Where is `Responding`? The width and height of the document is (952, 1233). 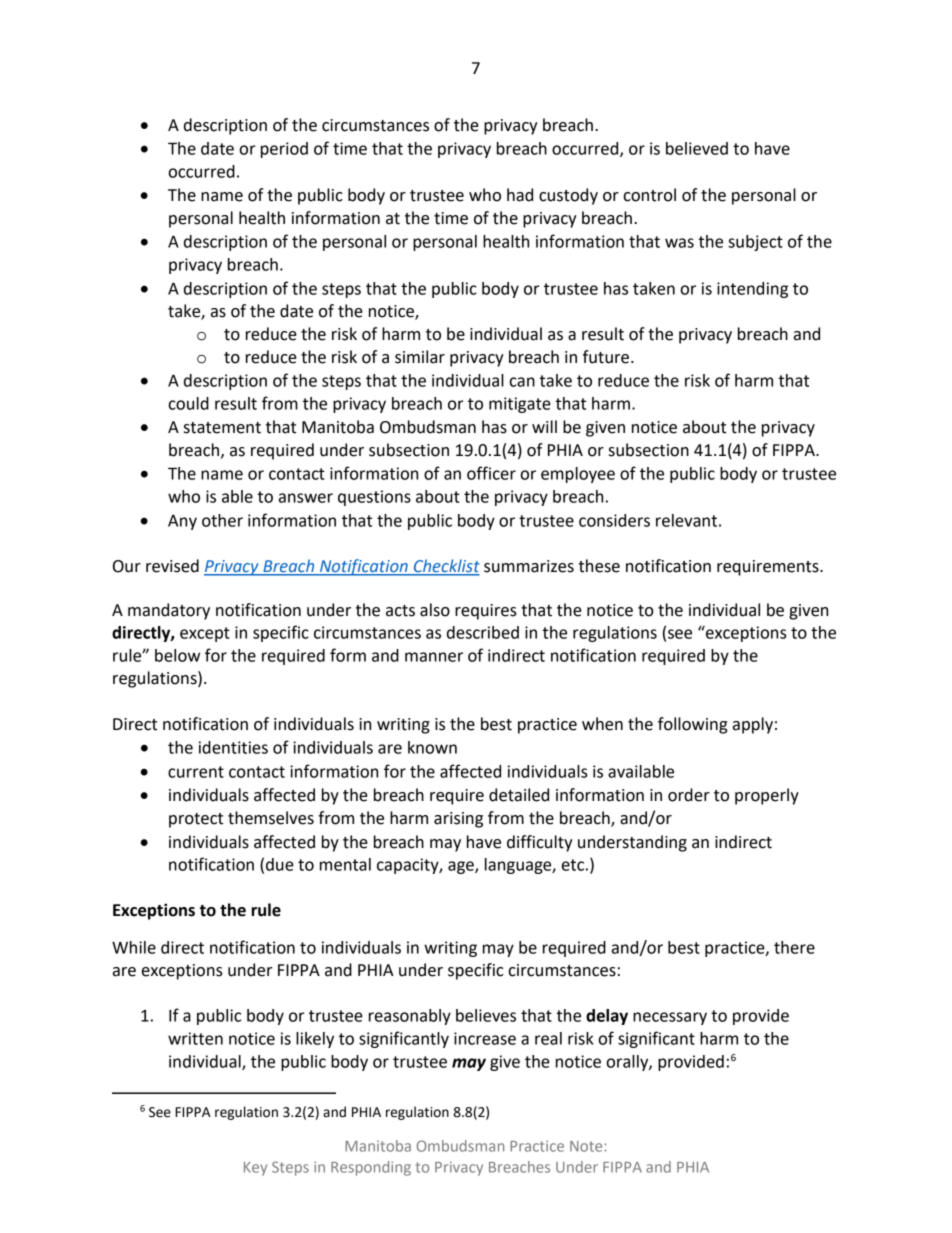
Responding is located at coordinates (371, 1168).
